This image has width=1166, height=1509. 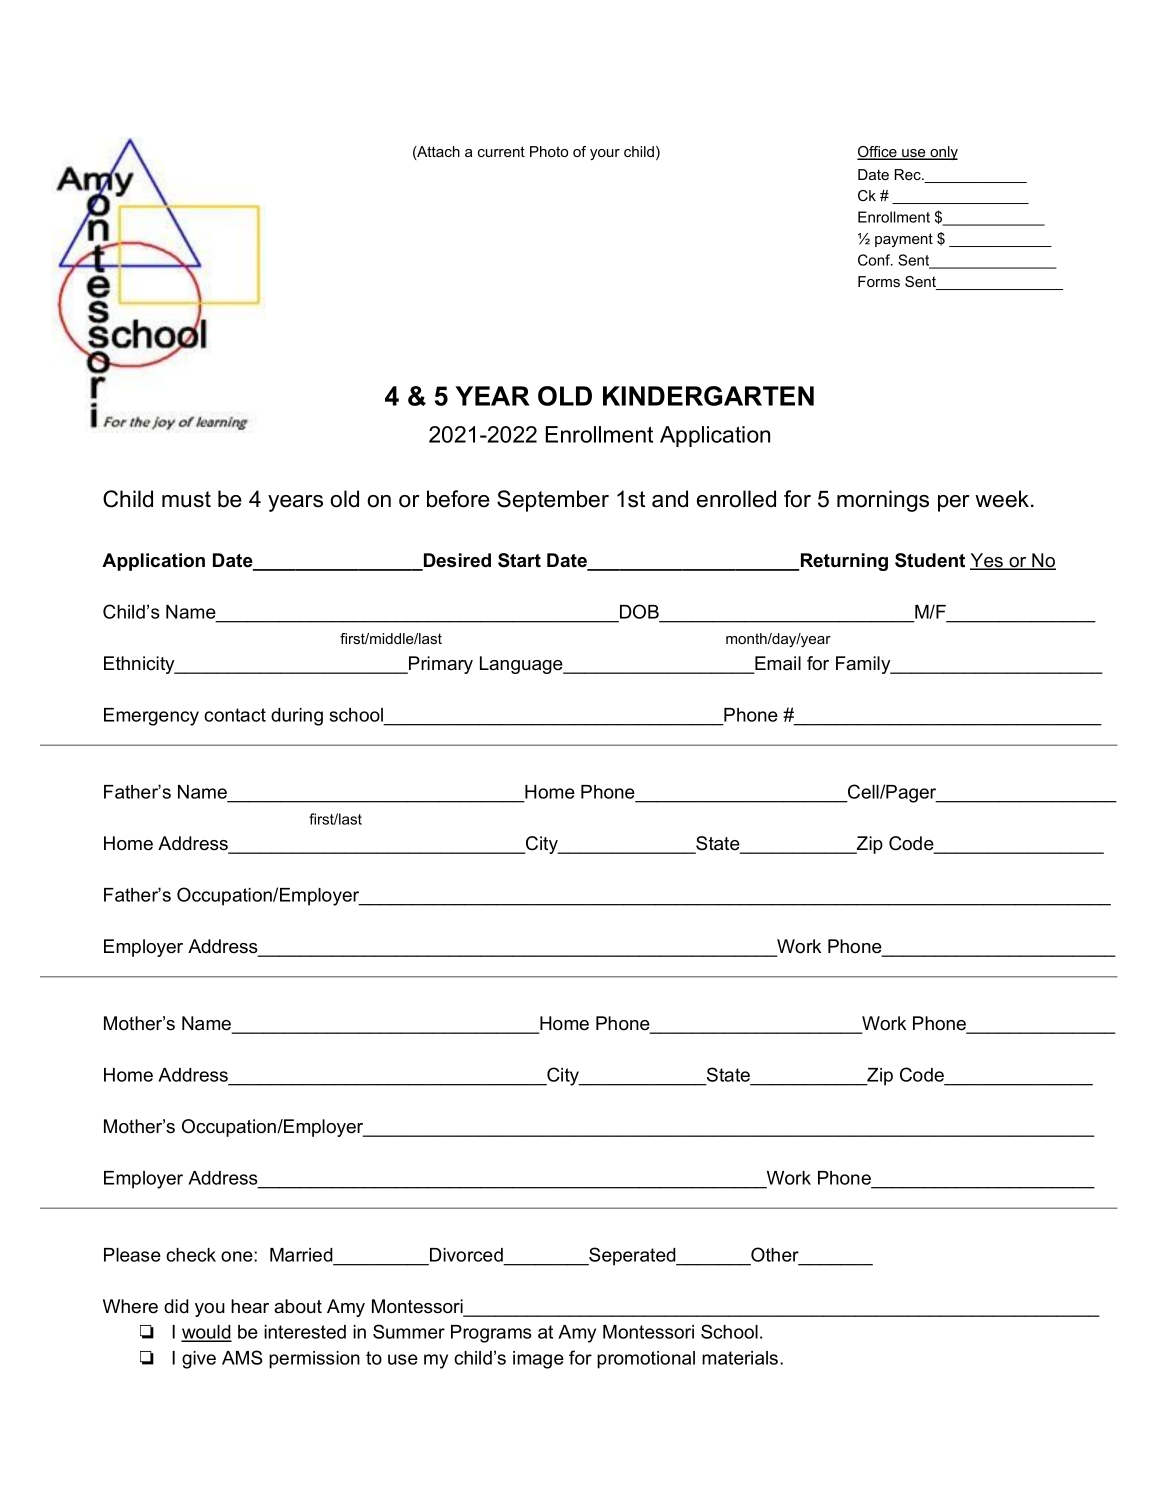 I want to click on contact, so click(x=235, y=715).
